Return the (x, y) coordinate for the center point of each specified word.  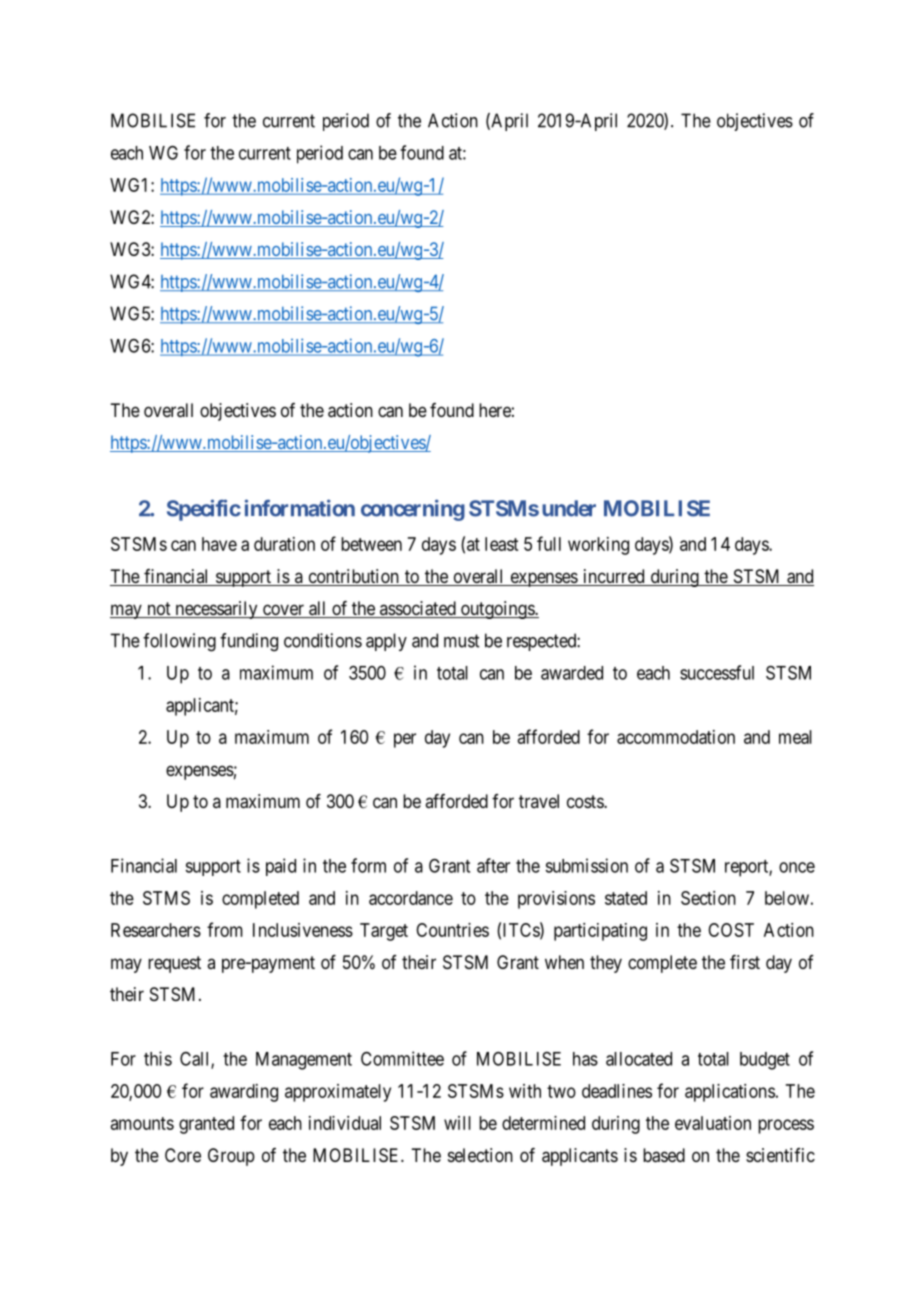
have (219, 544)
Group (231, 1157)
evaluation (713, 1123)
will (457, 1123)
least (501, 544)
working (598, 546)
